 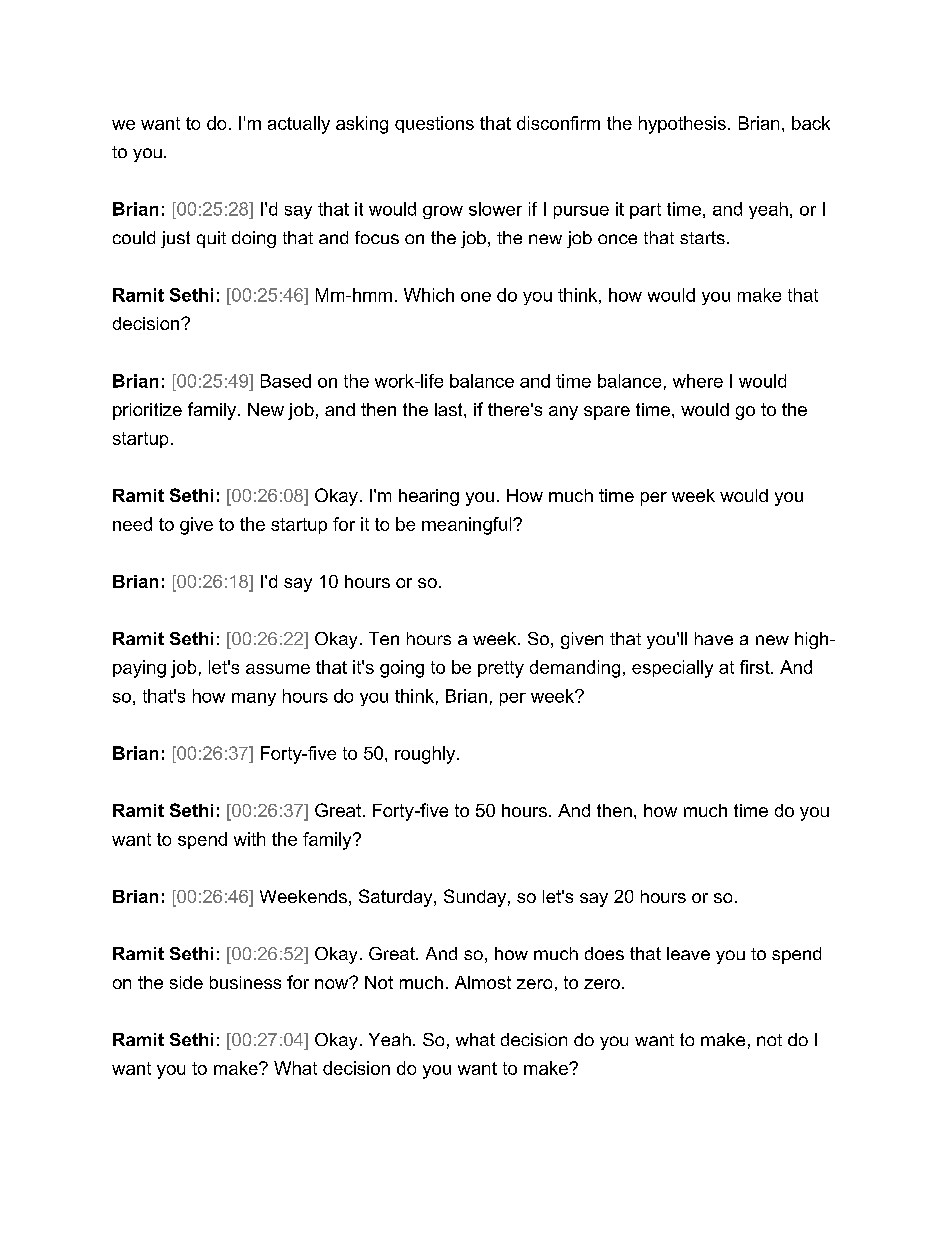 What do you see at coordinates (468, 526) in the screenshot?
I see `meaningful` at bounding box center [468, 526].
